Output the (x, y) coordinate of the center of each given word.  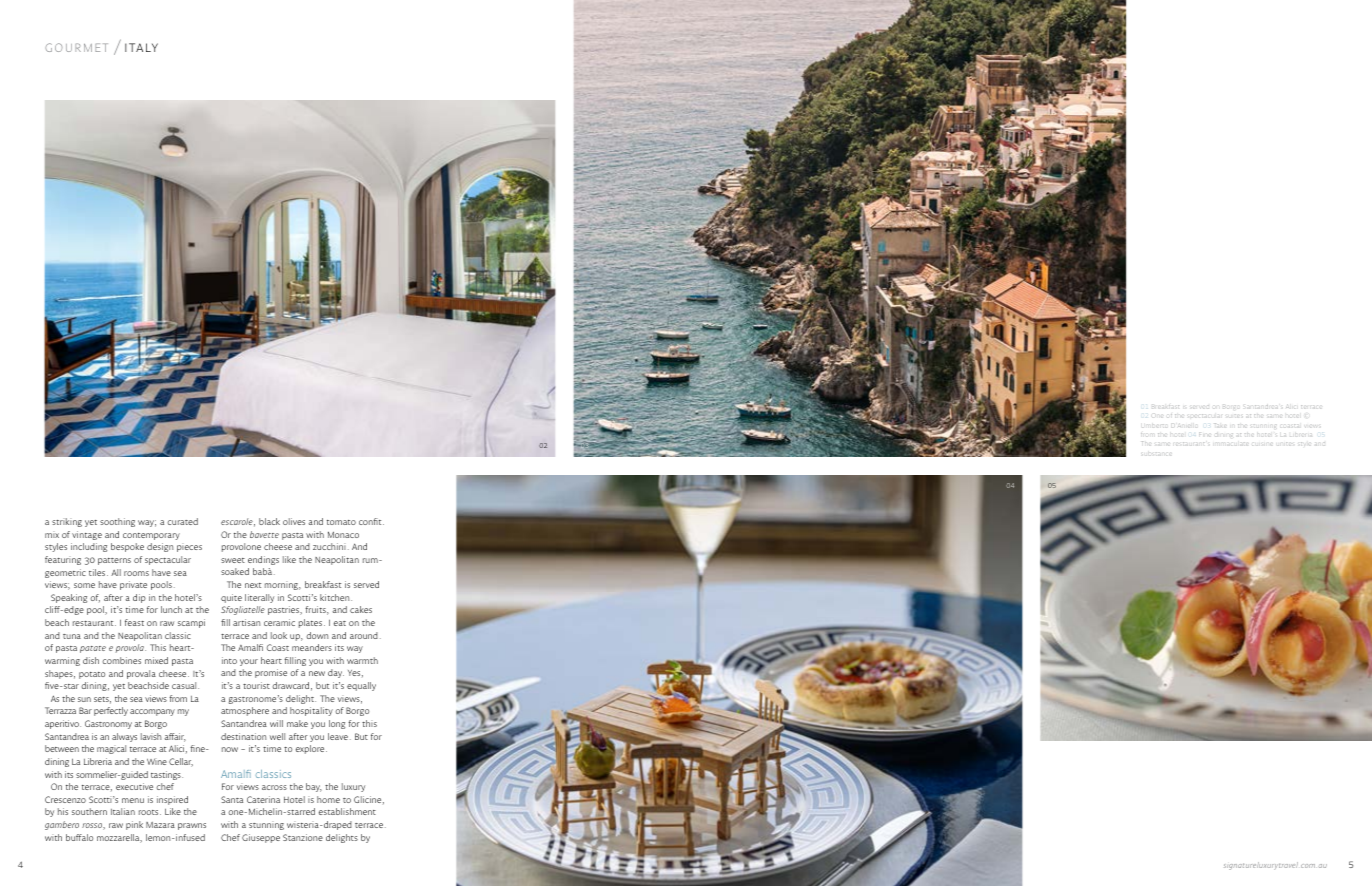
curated (182, 521)
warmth (362, 660)
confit (371, 521)
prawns (192, 826)
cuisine (1261, 445)
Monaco (343, 535)
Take (1220, 425)
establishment (347, 811)
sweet (233, 560)
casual (185, 685)
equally (361, 686)
